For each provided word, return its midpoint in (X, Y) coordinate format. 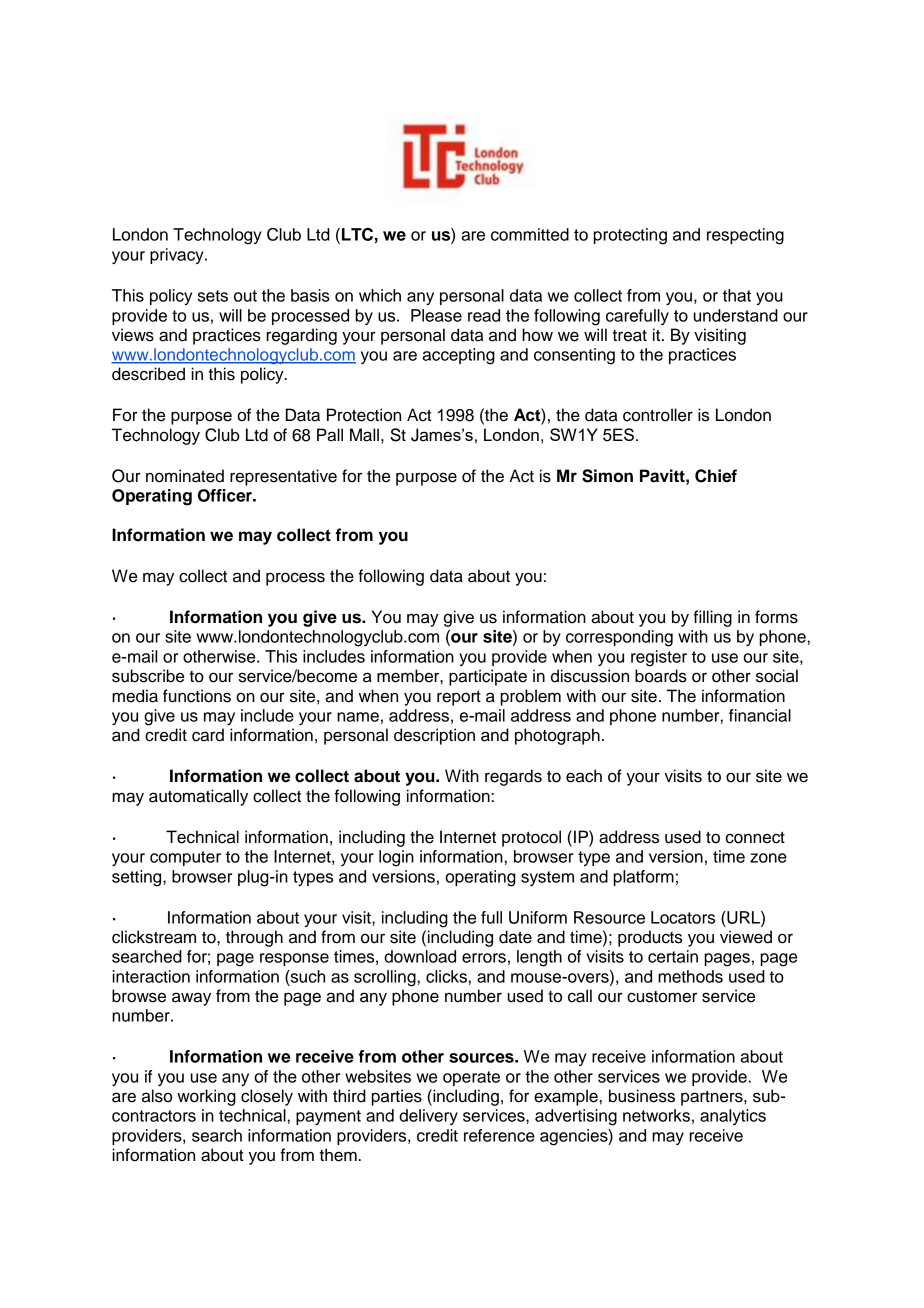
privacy (178, 256)
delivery (428, 1117)
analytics (733, 1117)
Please (436, 315)
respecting (745, 236)
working (206, 1097)
